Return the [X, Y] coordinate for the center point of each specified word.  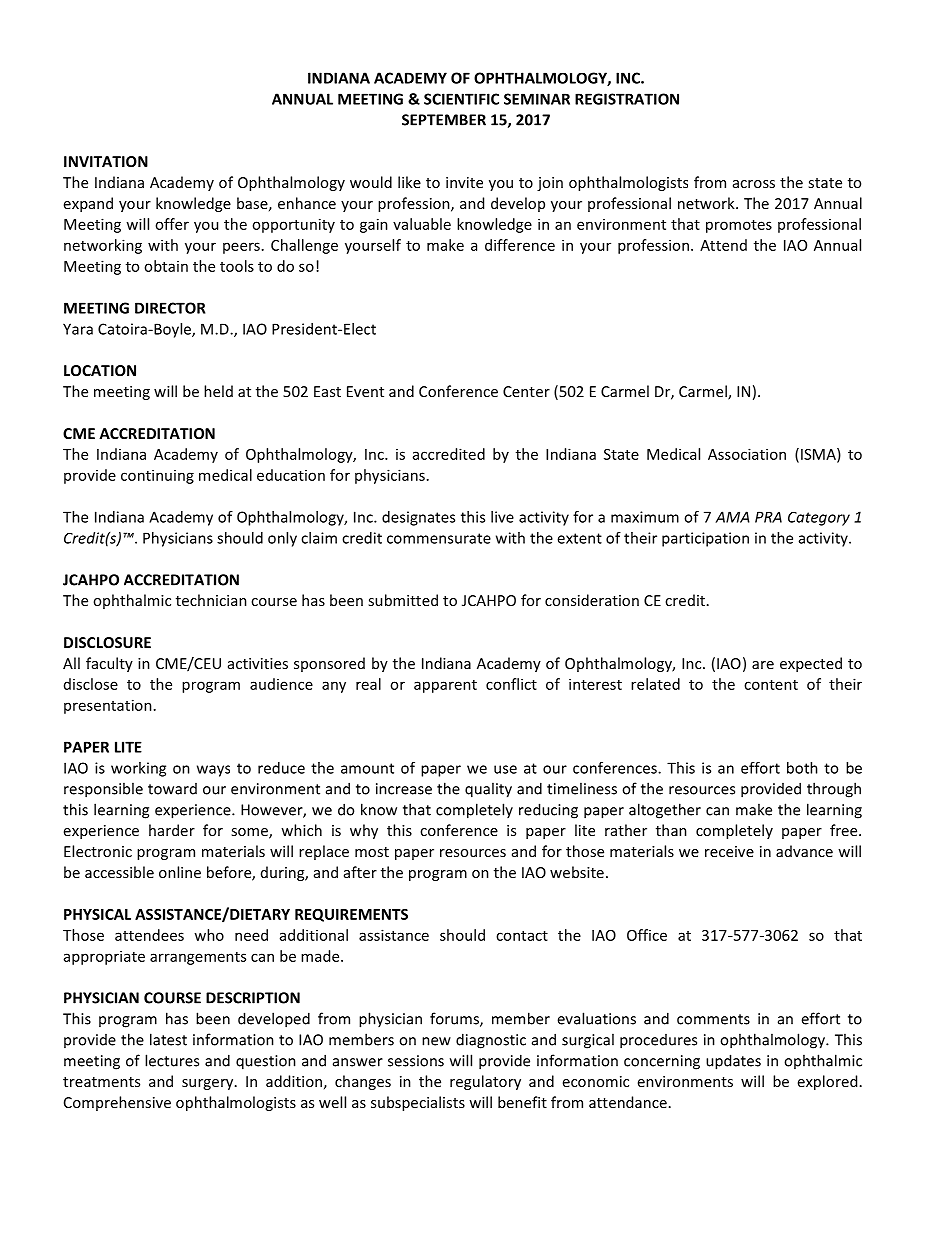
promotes [739, 226]
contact [522, 936]
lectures [172, 1060]
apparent [445, 686]
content [771, 685]
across [754, 184]
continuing [157, 476]
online [180, 872]
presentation [108, 706]
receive [729, 851]
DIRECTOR [170, 308]
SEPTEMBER [444, 120]
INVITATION [106, 161]
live [502, 517]
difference [520, 245]
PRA [768, 517]
